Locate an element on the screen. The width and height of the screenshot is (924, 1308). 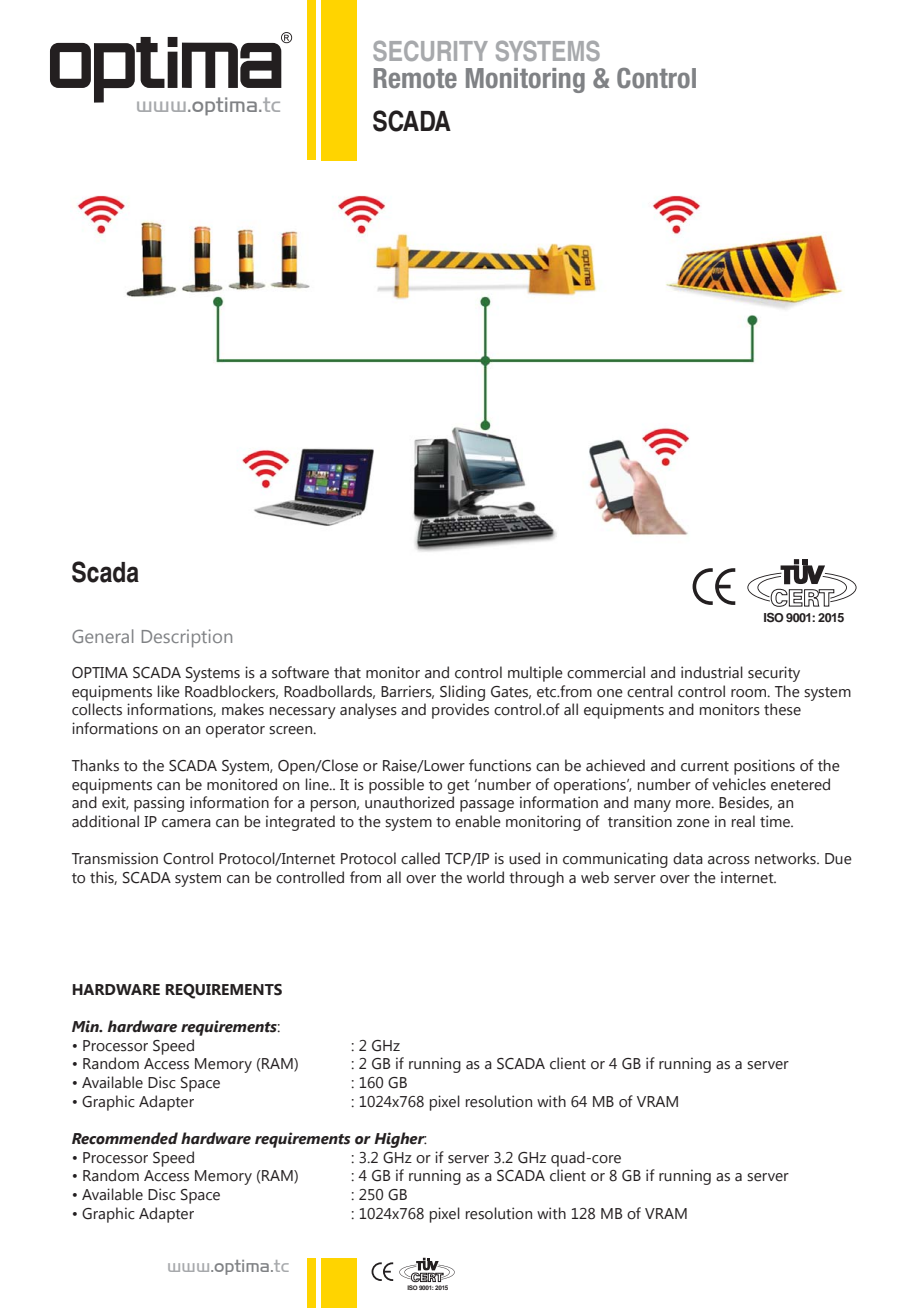
Description is located at coordinates (187, 638).
